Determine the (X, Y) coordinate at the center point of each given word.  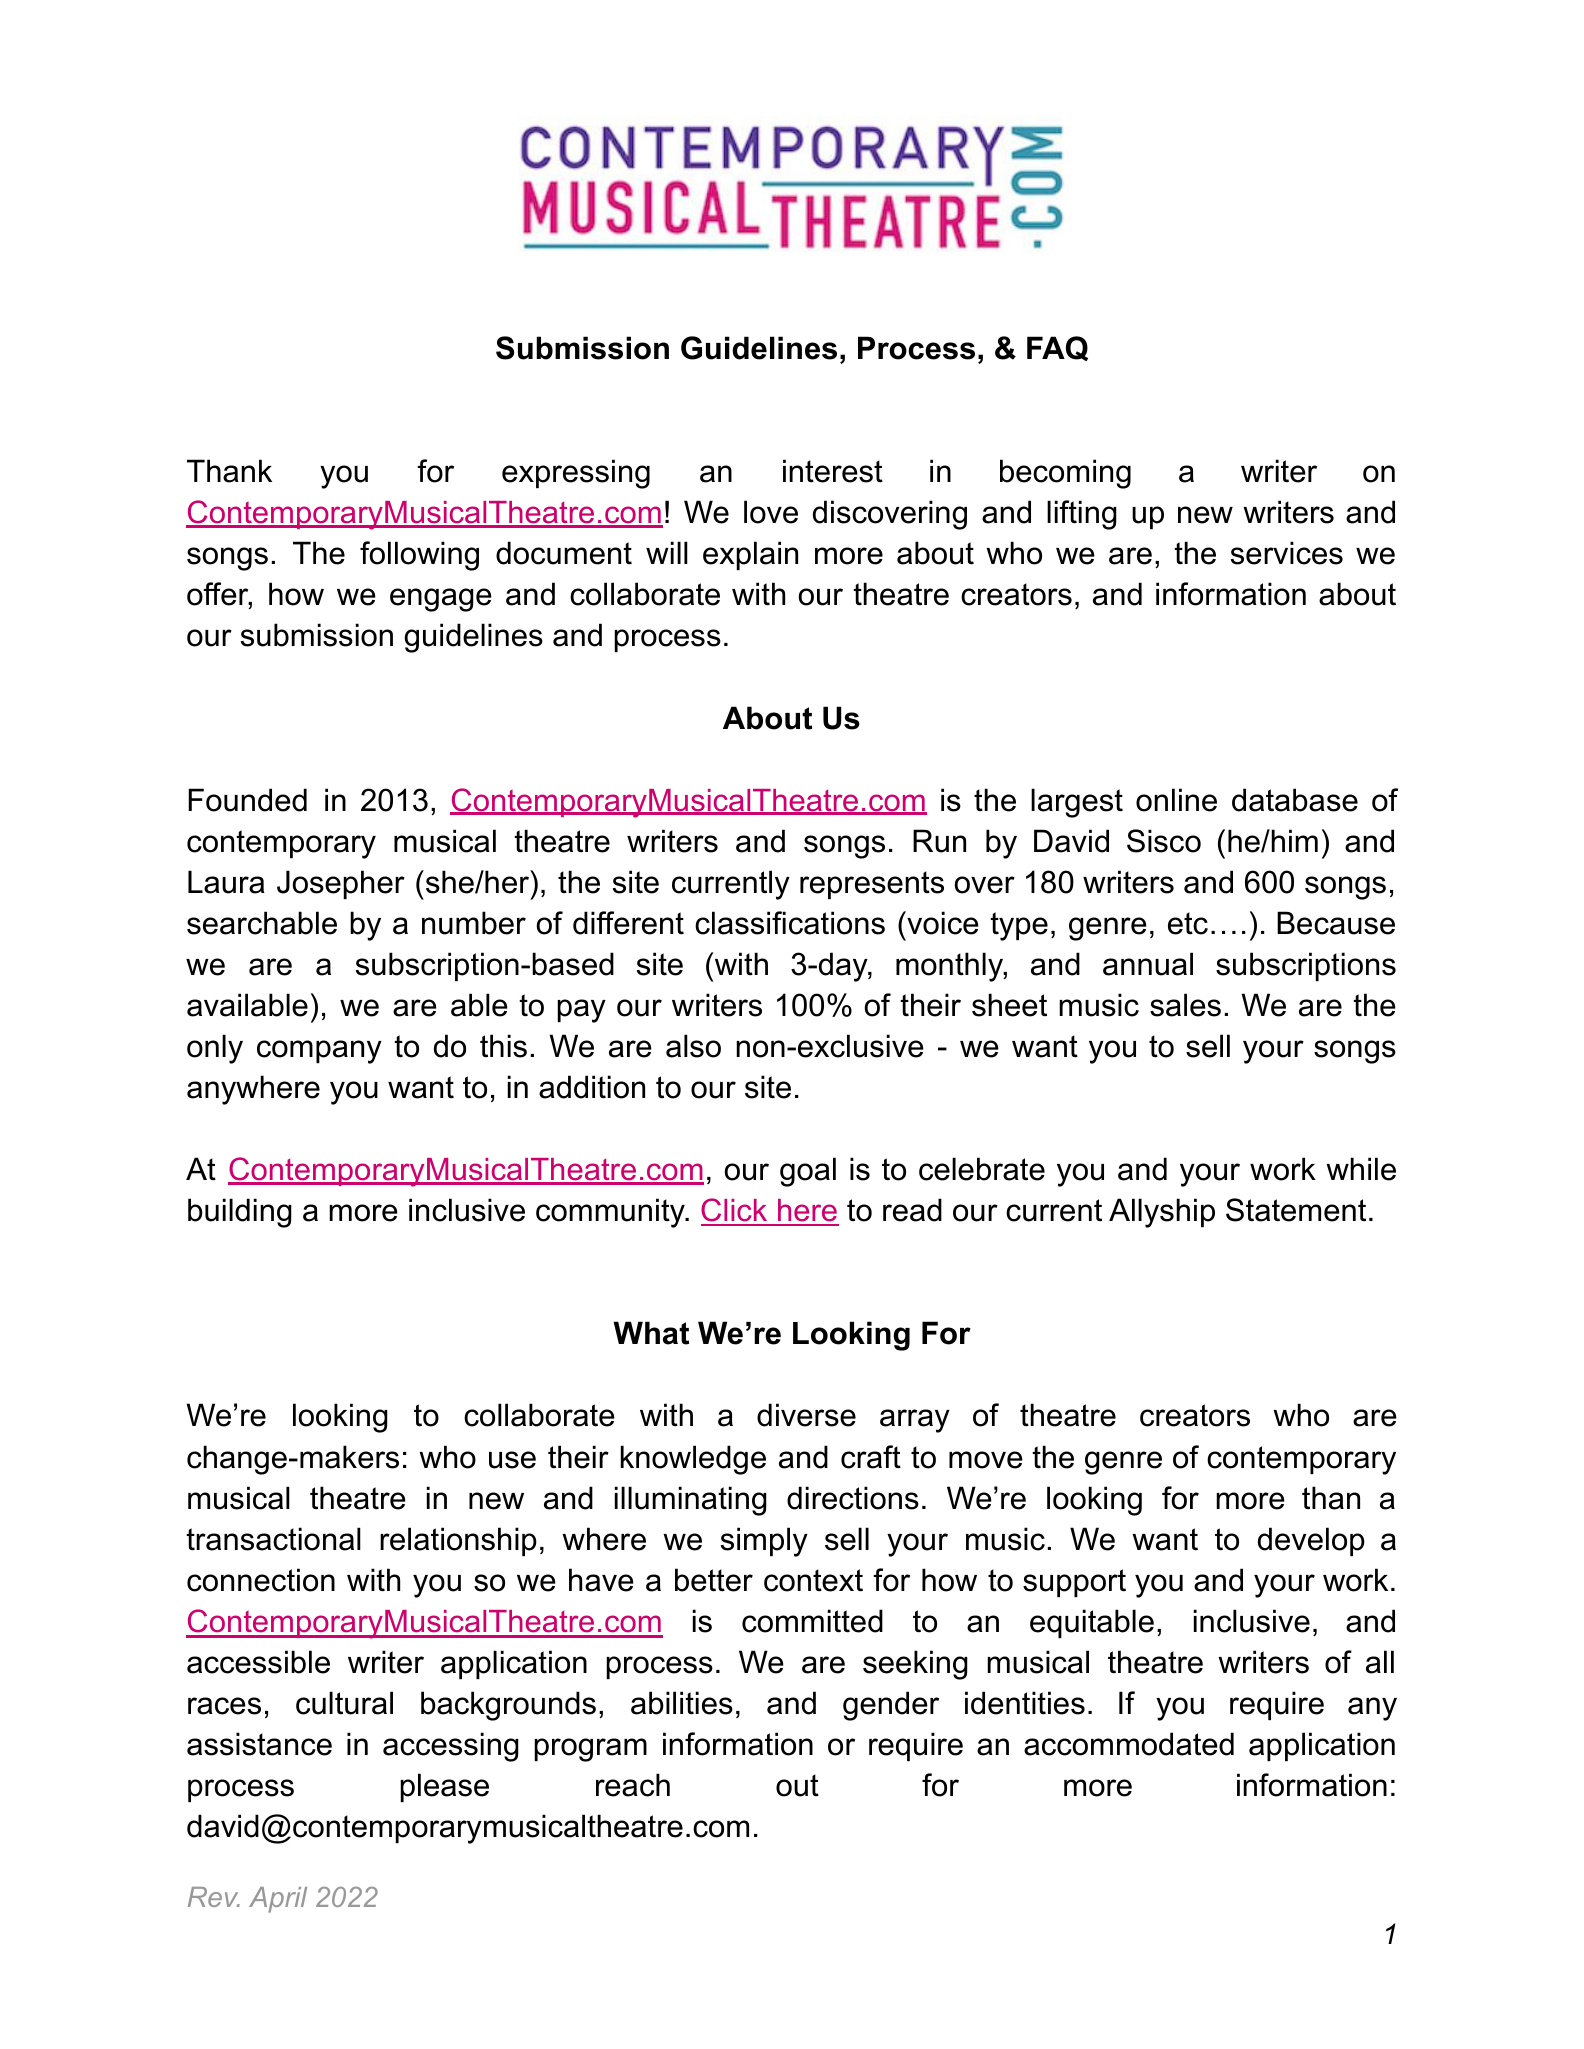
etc (1188, 923)
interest (833, 471)
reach (633, 1785)
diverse (806, 1415)
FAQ (1057, 348)
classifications (790, 923)
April (278, 1900)
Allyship (1162, 1213)
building (240, 1213)
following (419, 556)
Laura (226, 882)
